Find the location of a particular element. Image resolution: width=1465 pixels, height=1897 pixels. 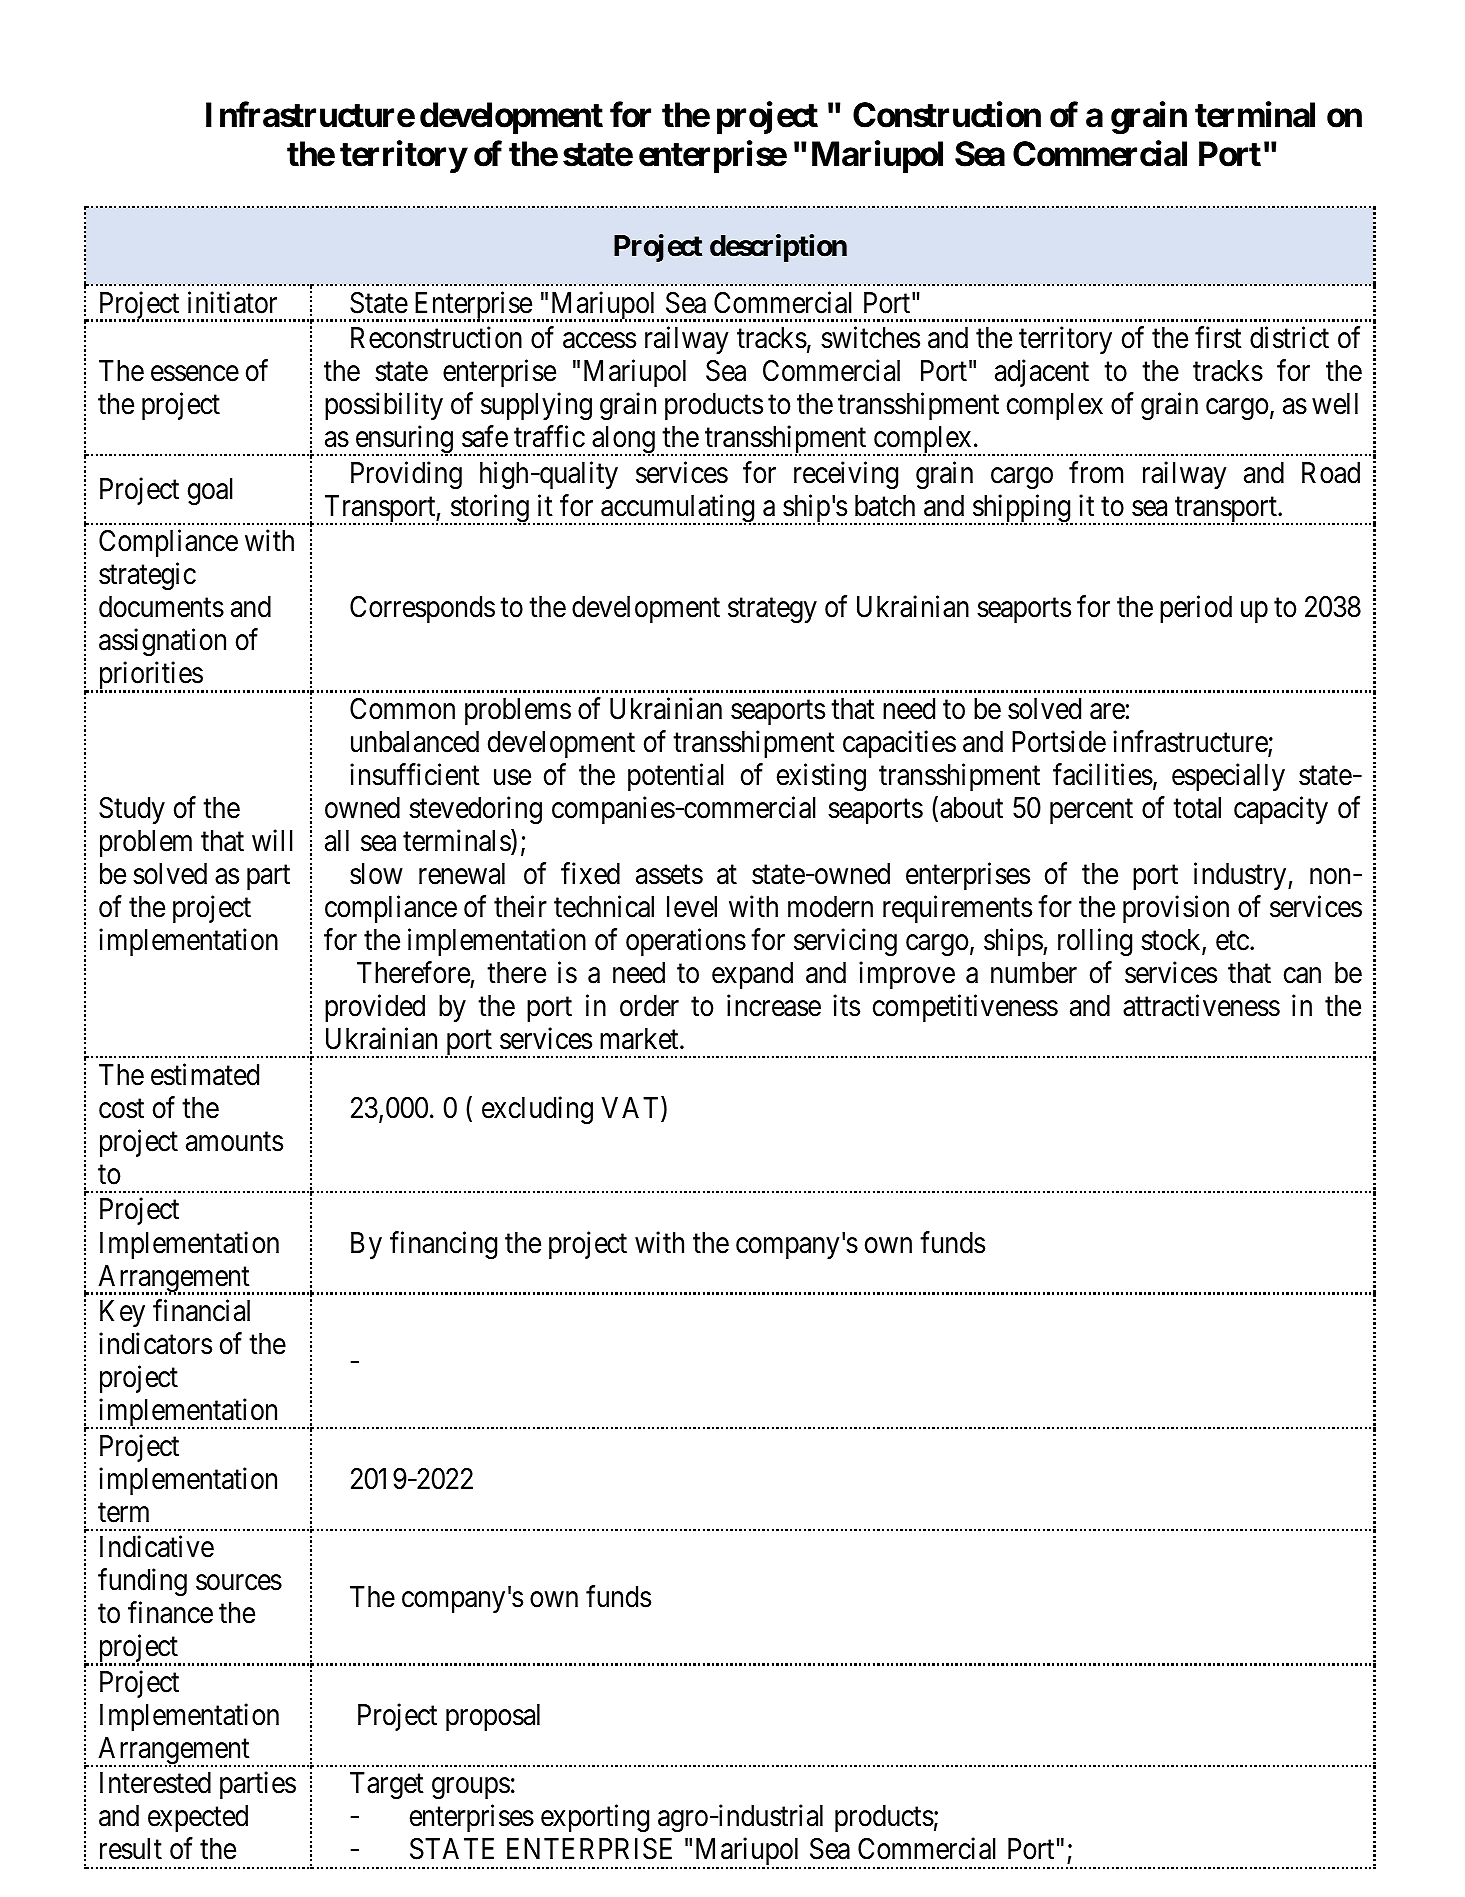

expected is located at coordinates (198, 1818).
